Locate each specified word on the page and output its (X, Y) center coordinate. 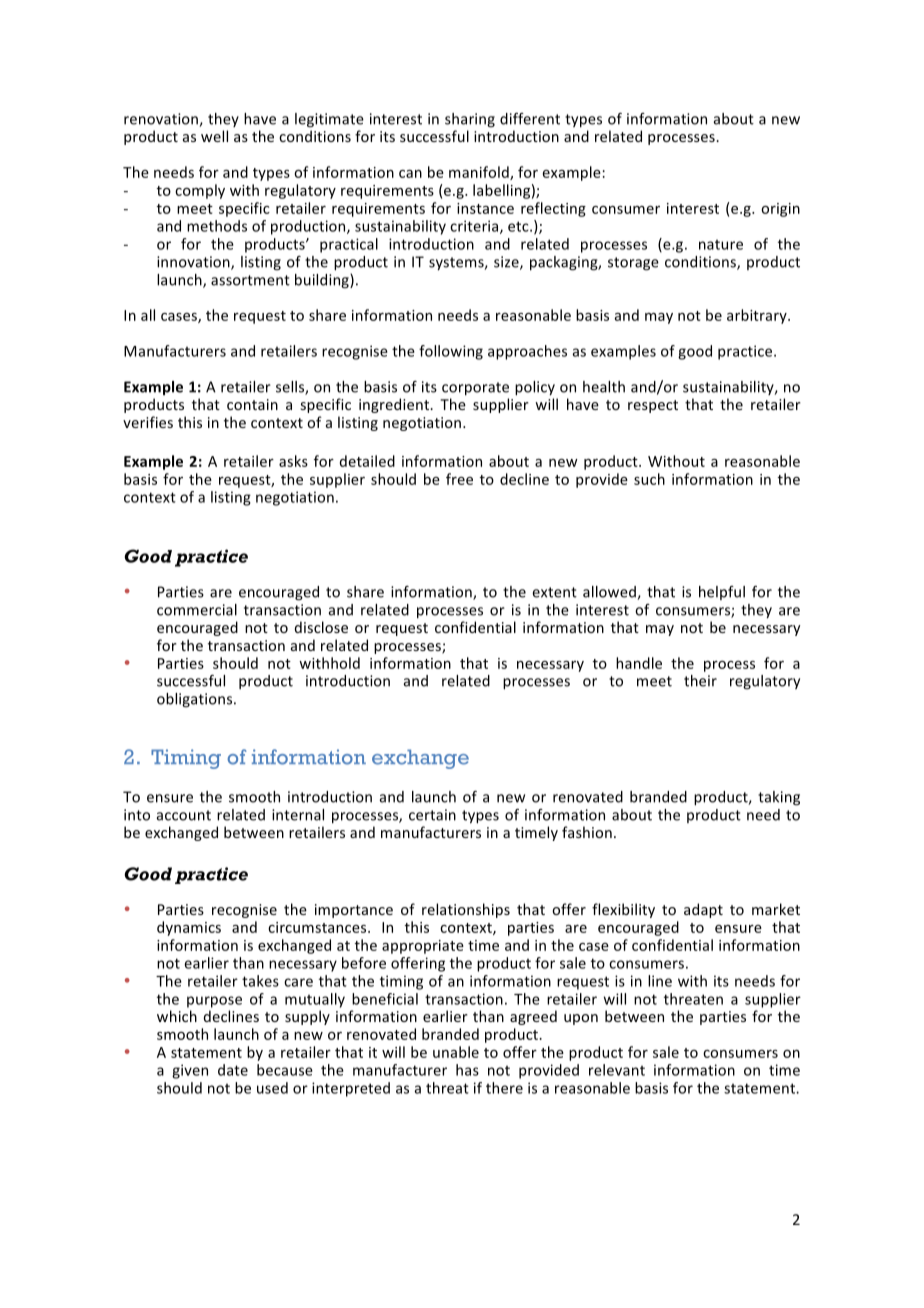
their (700, 681)
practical (349, 245)
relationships (466, 910)
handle (639, 663)
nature (721, 245)
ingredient (395, 405)
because (285, 1070)
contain (252, 404)
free (459, 479)
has (467, 1070)
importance (354, 911)
